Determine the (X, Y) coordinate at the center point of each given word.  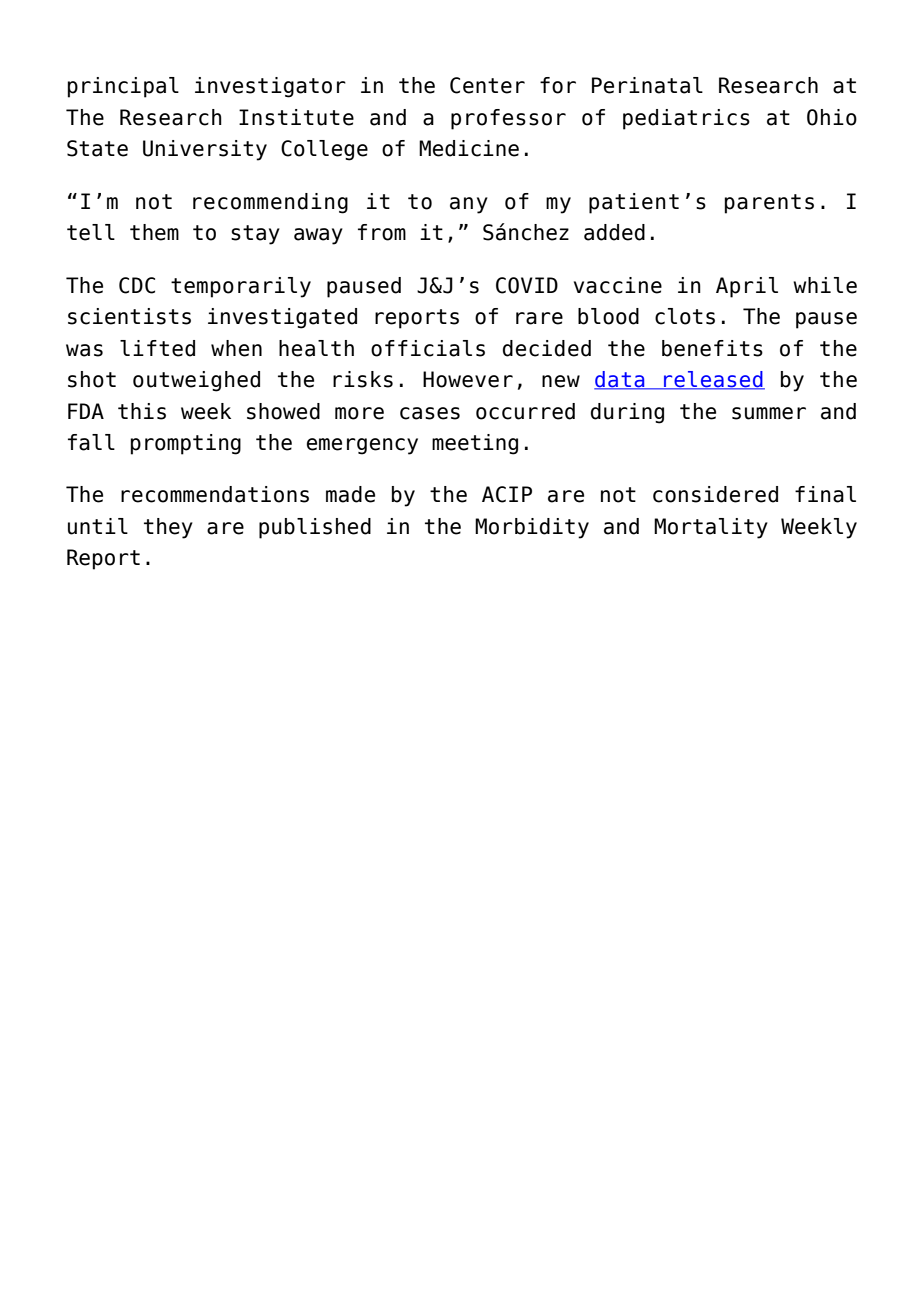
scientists (129, 316)
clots (685, 316)
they (168, 528)
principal (123, 87)
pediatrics (686, 119)
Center (487, 85)
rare (539, 318)
